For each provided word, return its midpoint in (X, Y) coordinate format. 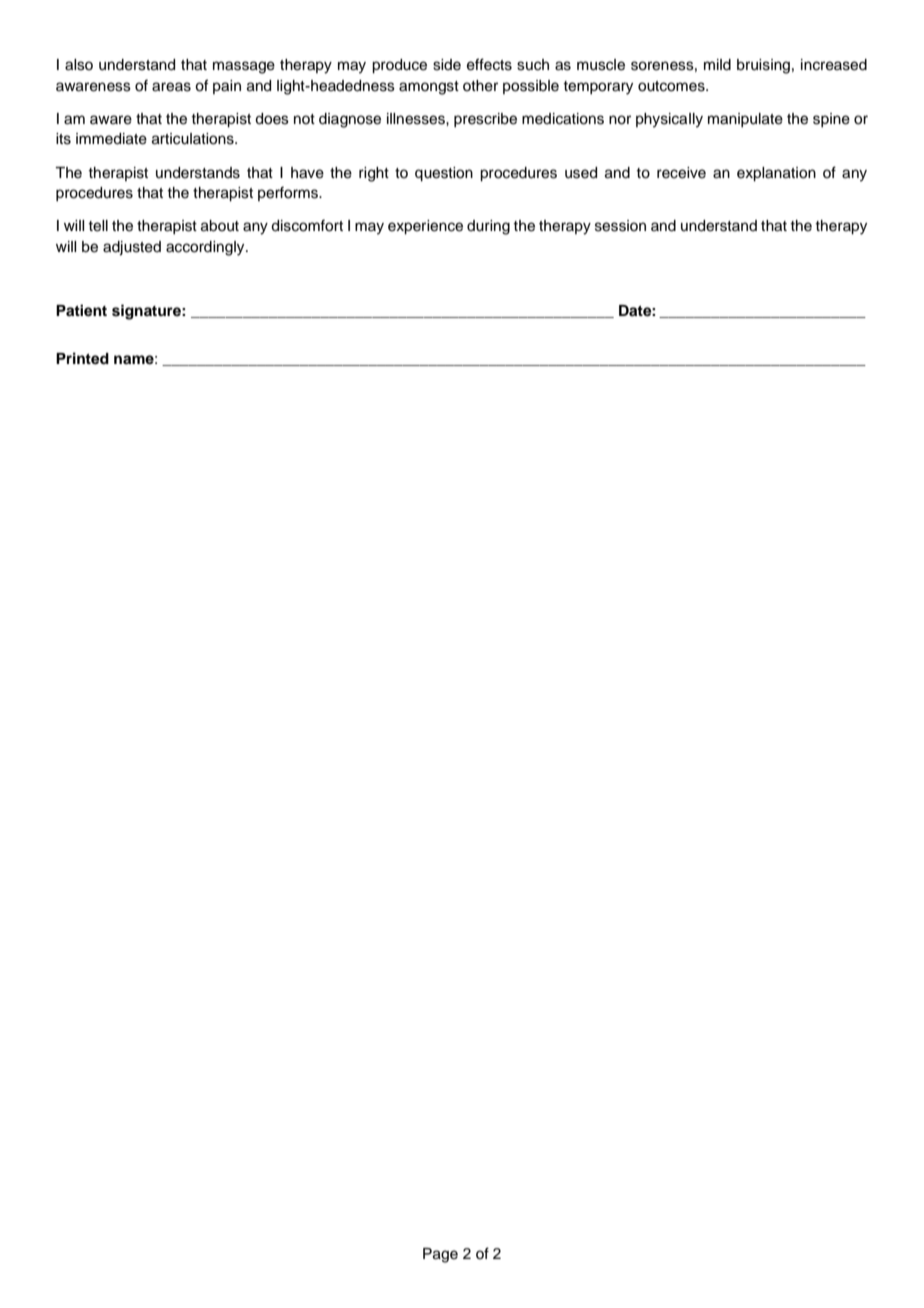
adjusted (132, 248)
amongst (429, 88)
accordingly (206, 248)
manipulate (745, 120)
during (488, 227)
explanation (776, 174)
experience (425, 227)
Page (440, 1255)
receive (681, 173)
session (620, 226)
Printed (82, 358)
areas (171, 87)
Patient (81, 310)
